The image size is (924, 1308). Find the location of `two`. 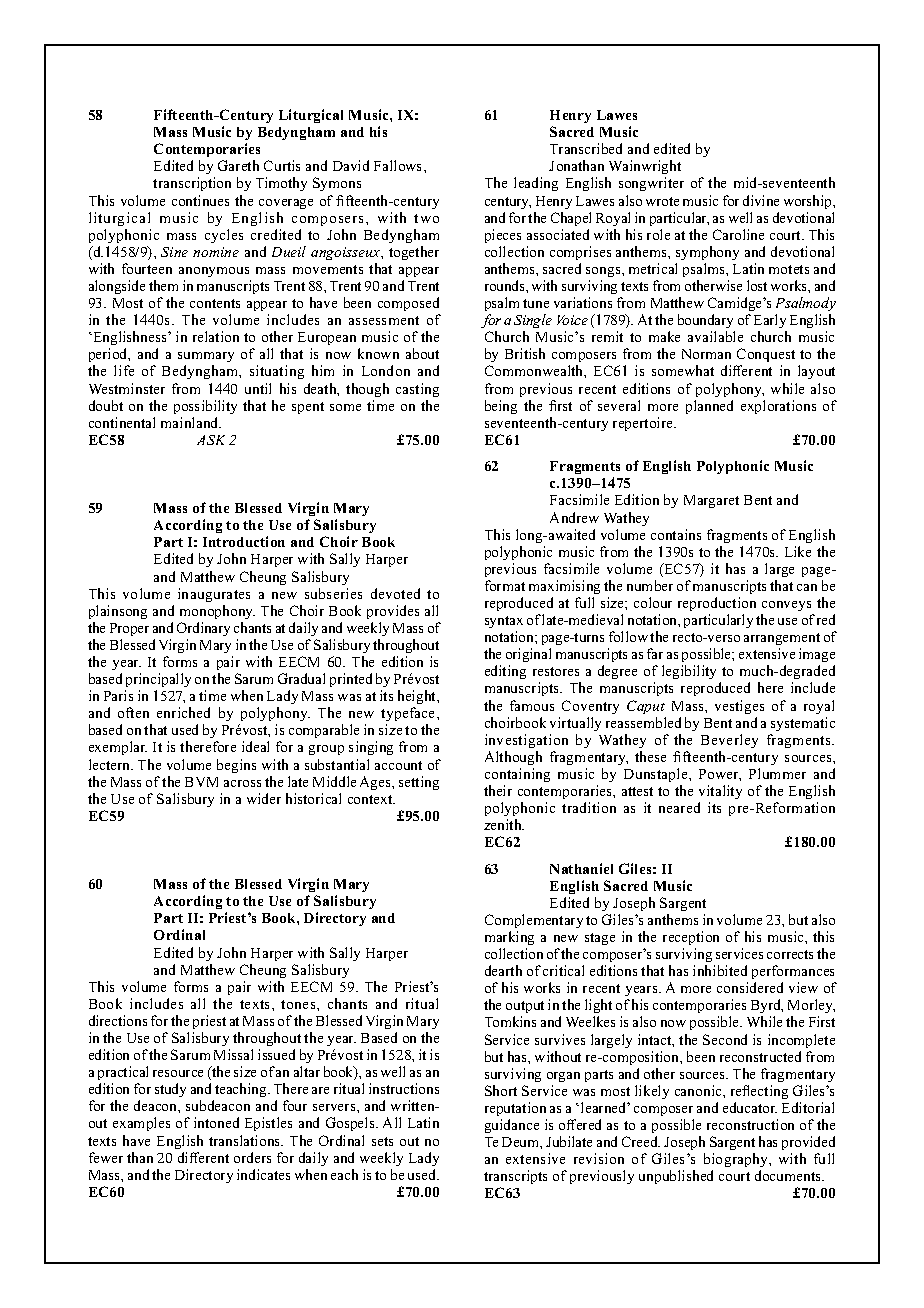

two is located at coordinates (426, 218).
